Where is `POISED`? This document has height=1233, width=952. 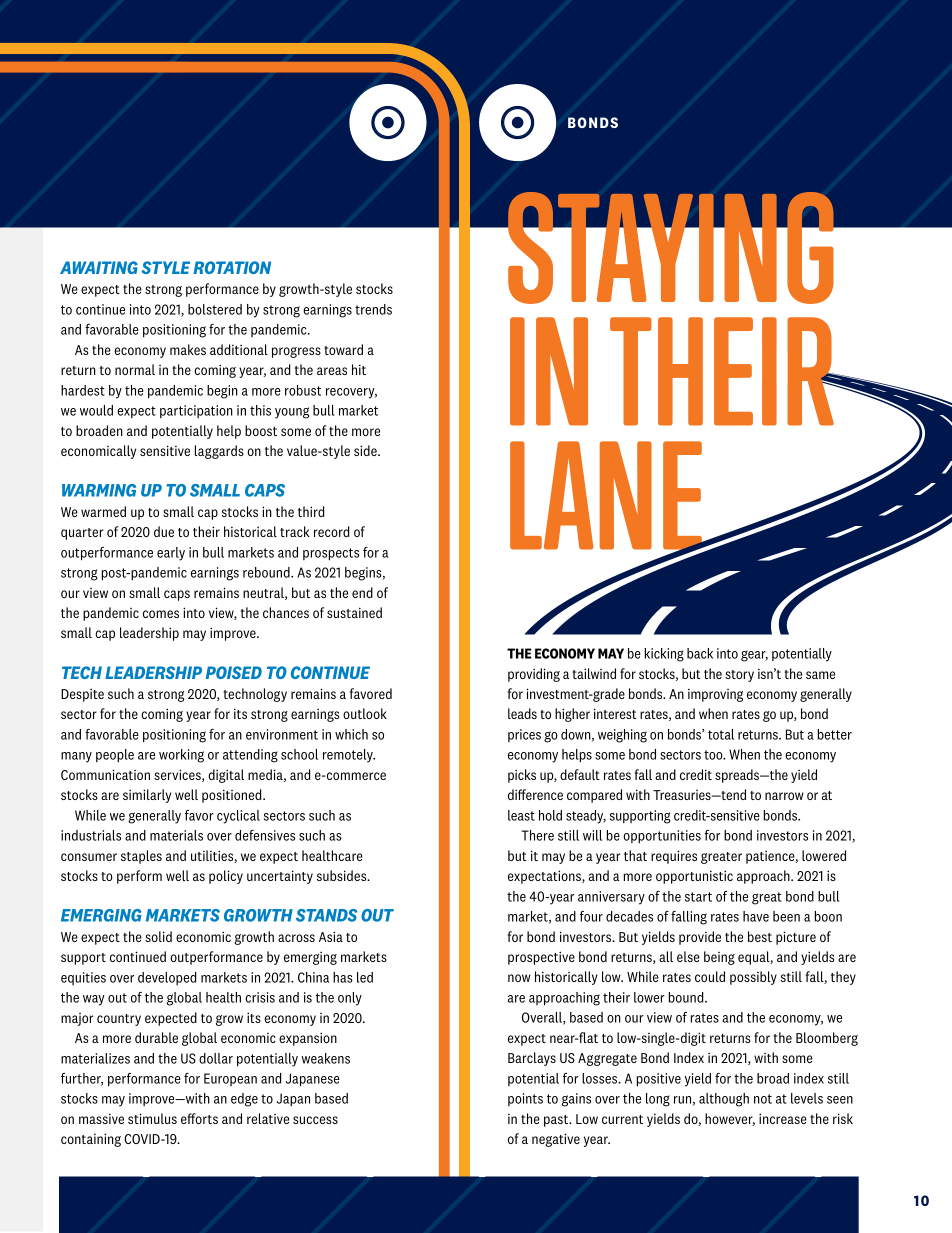
POISED is located at coordinates (234, 672).
